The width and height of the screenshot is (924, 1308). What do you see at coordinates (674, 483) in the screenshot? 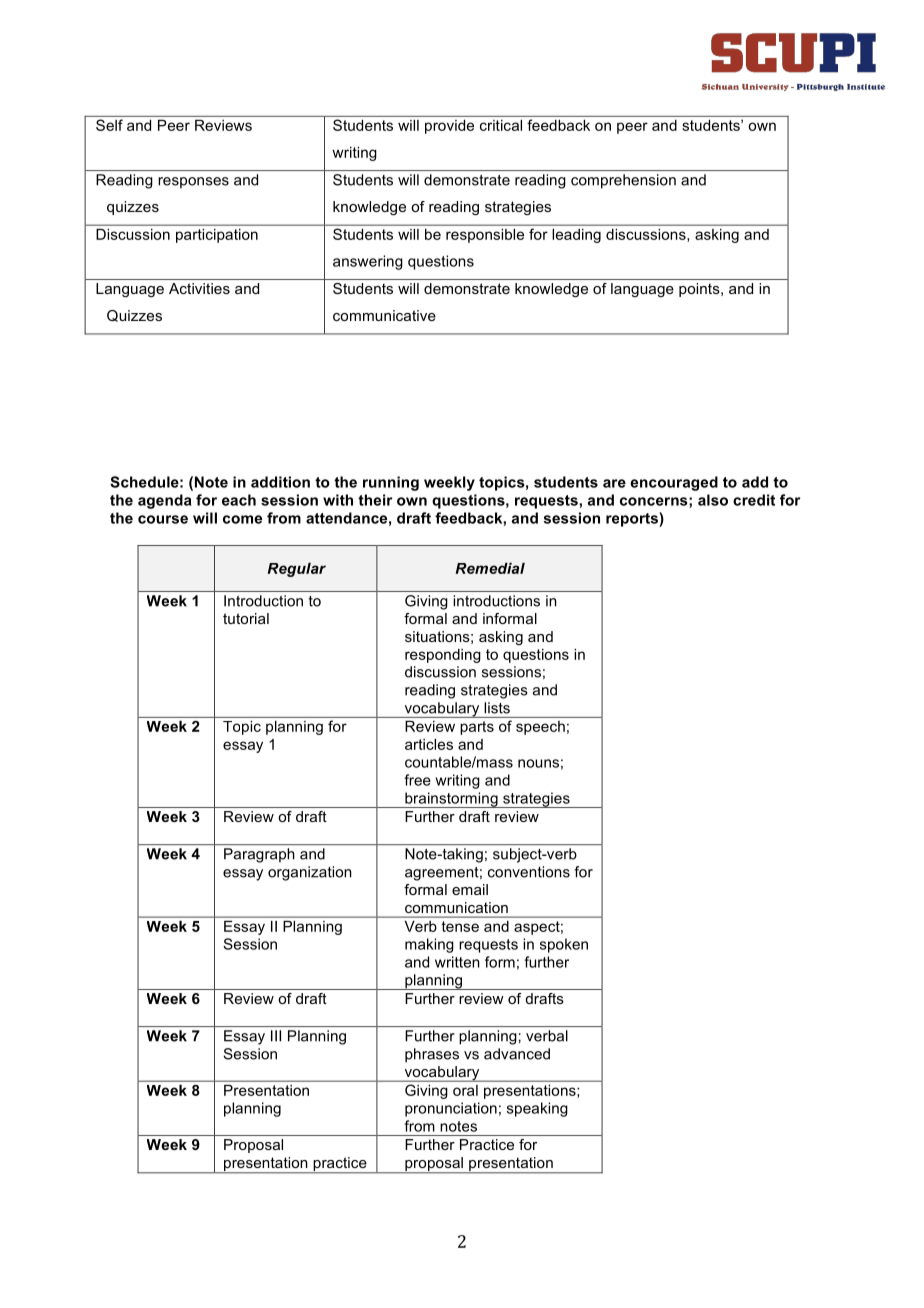
I see `encouraged` at bounding box center [674, 483].
